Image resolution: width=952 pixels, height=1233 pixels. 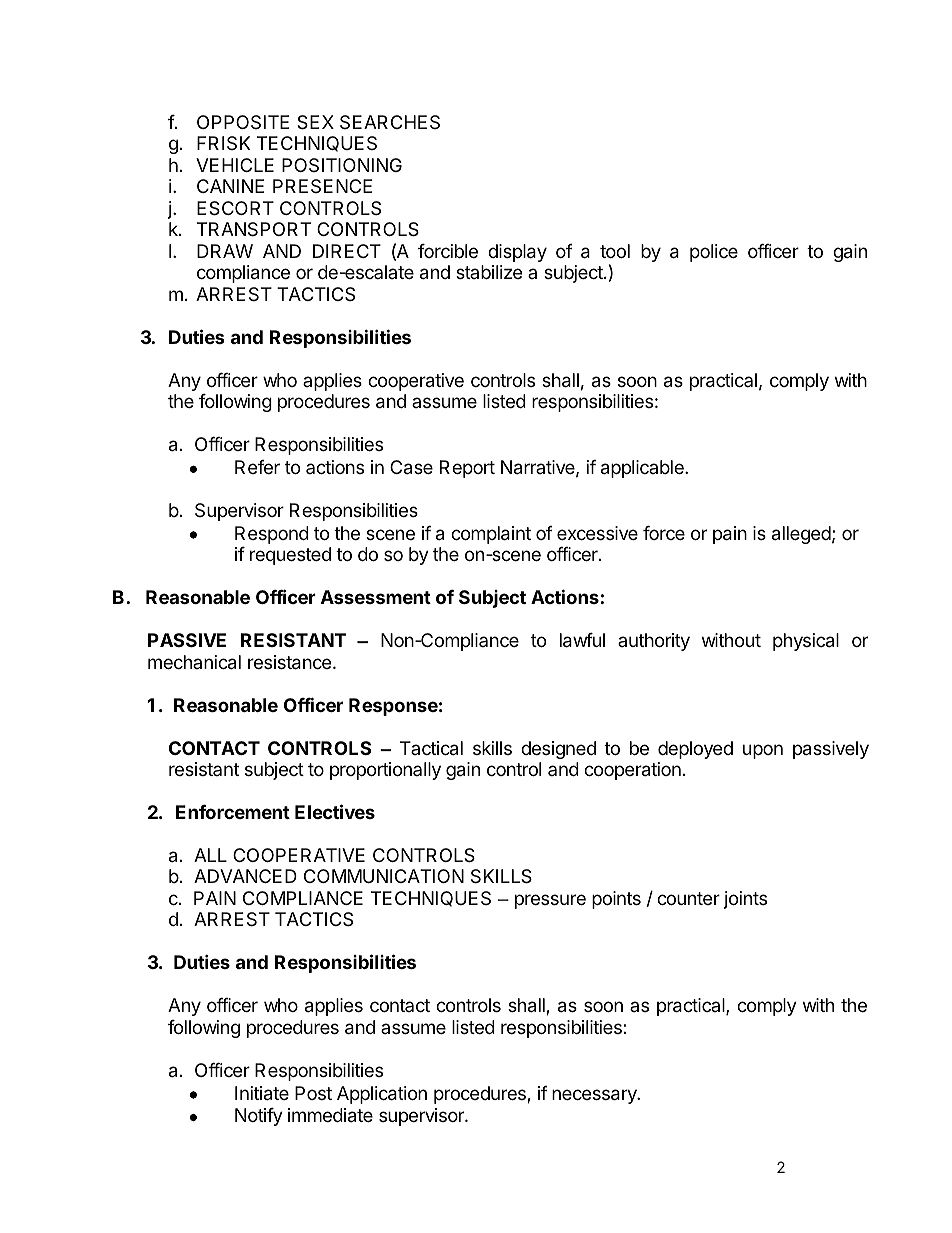 I want to click on police, so click(x=714, y=253).
